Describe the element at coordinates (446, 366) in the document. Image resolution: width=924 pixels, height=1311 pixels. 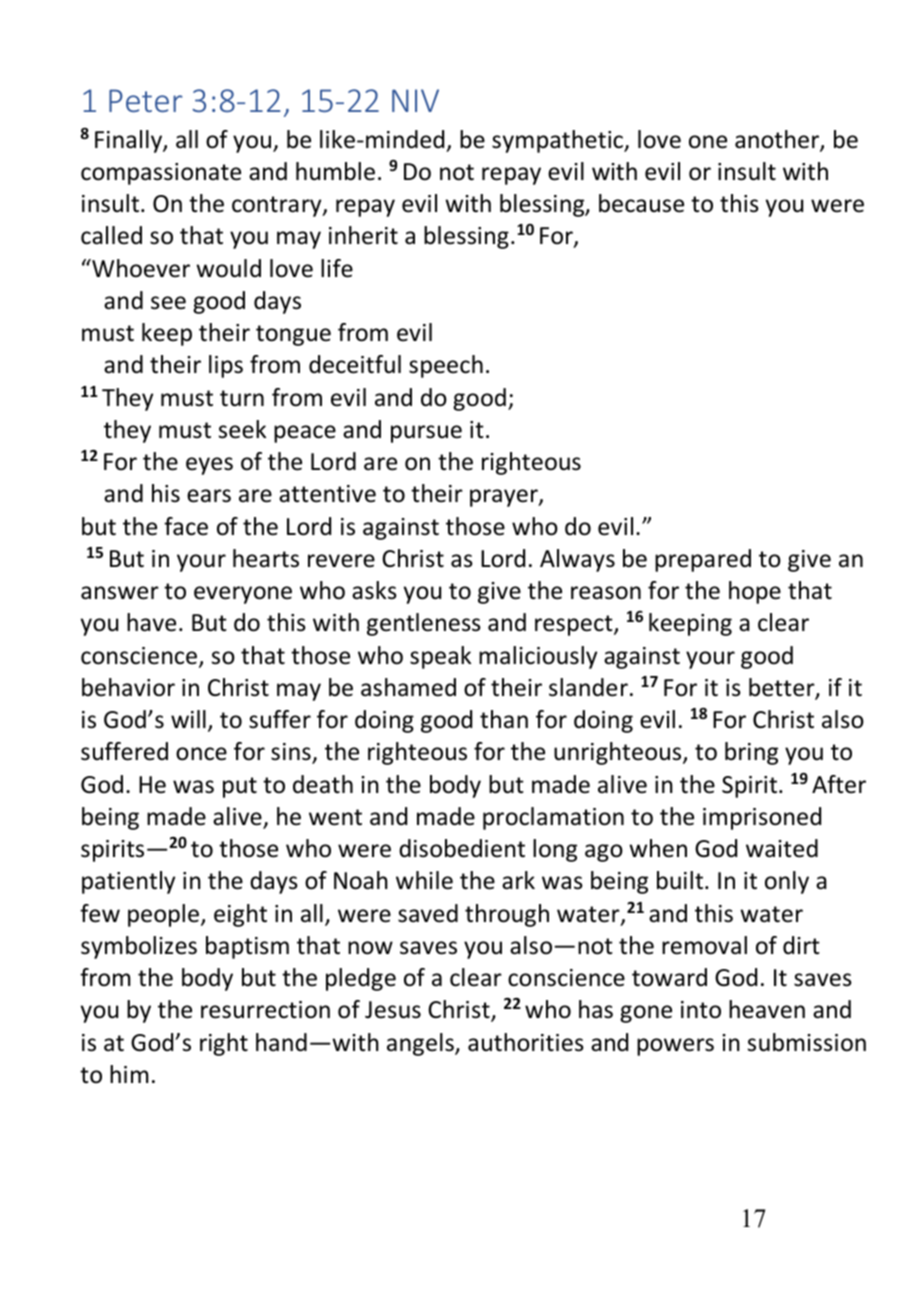
I see `speech` at that location.
